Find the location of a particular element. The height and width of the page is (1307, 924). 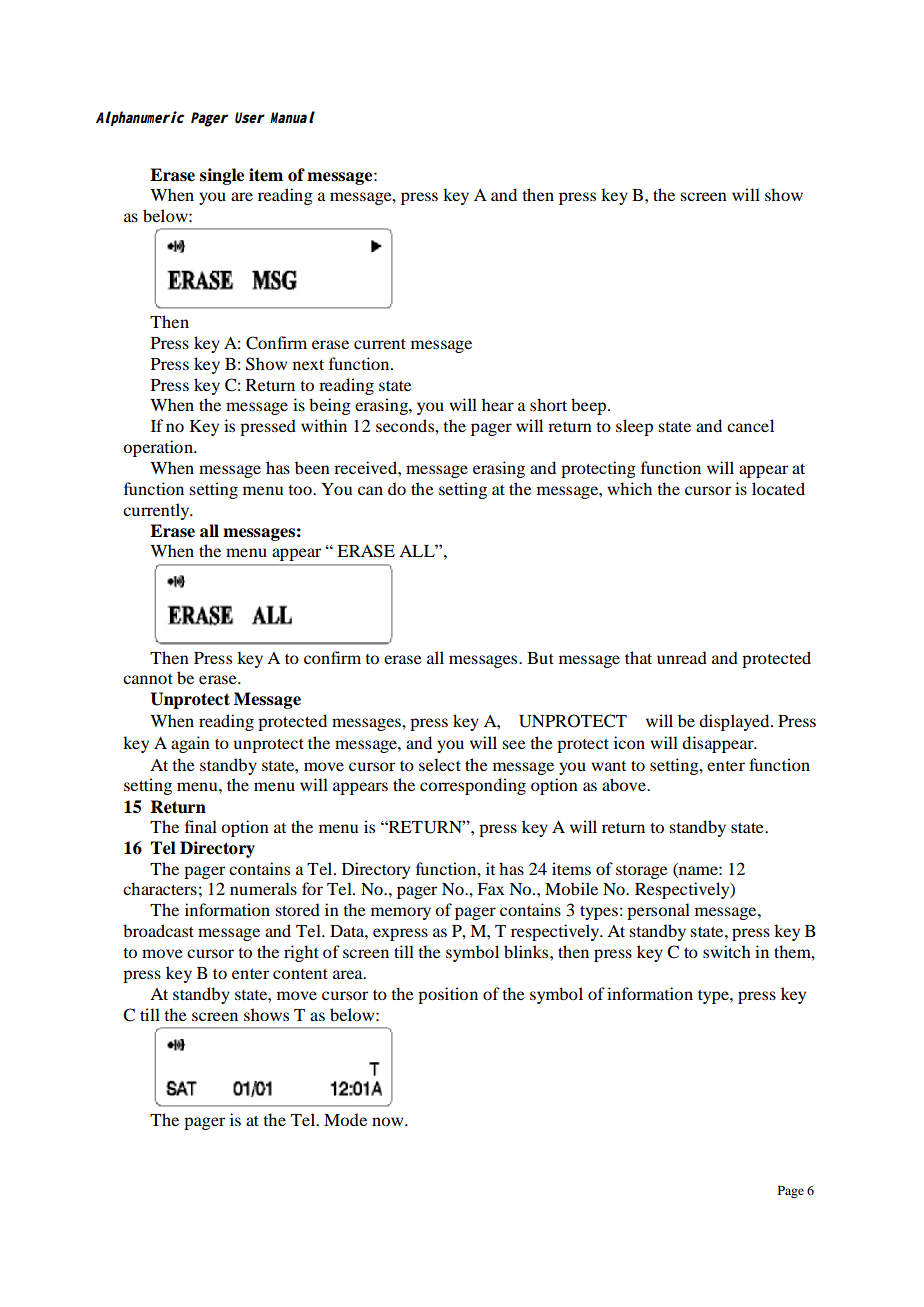

next is located at coordinates (308, 365).
